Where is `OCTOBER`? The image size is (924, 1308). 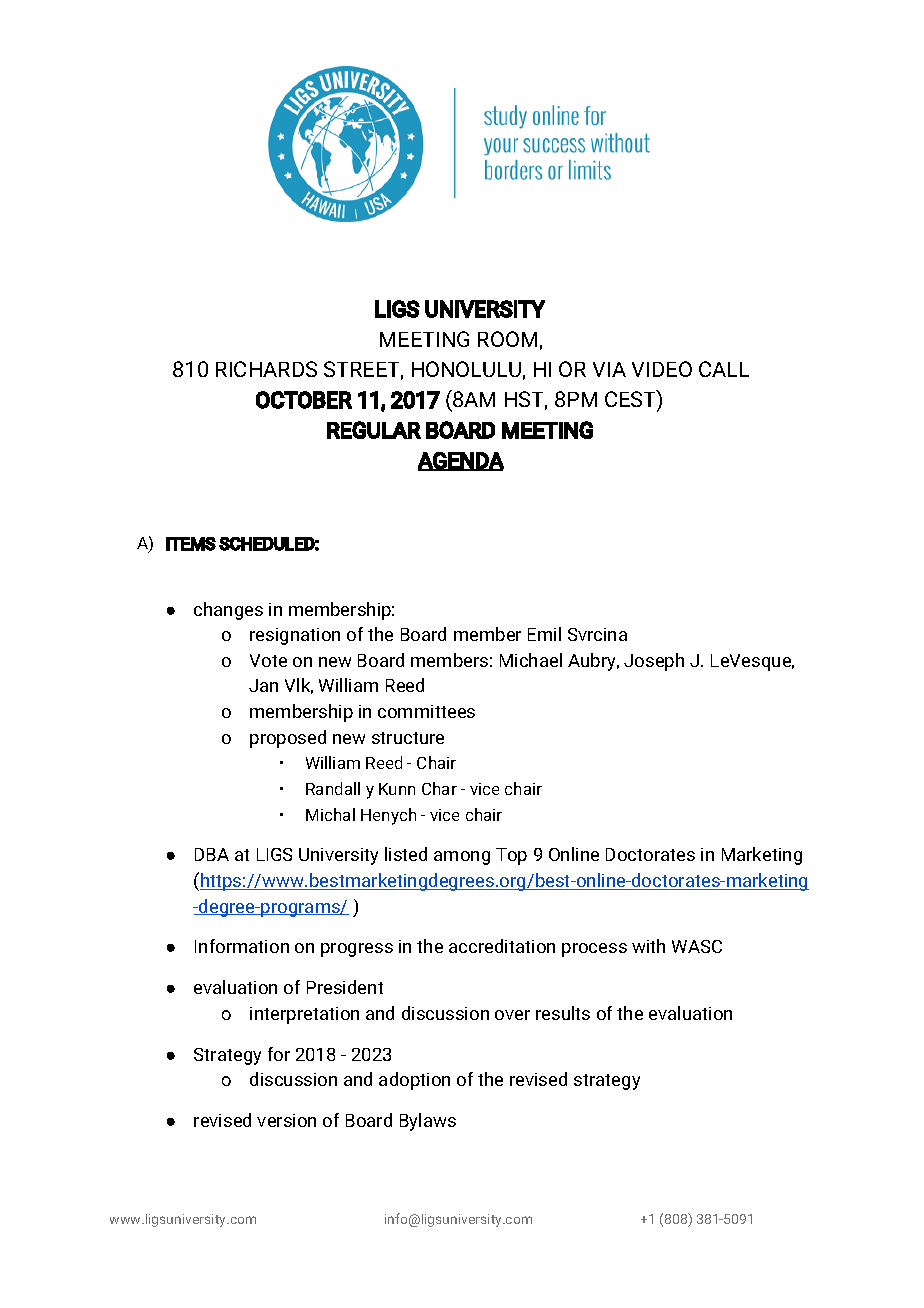
OCTOBER is located at coordinates (304, 400).
